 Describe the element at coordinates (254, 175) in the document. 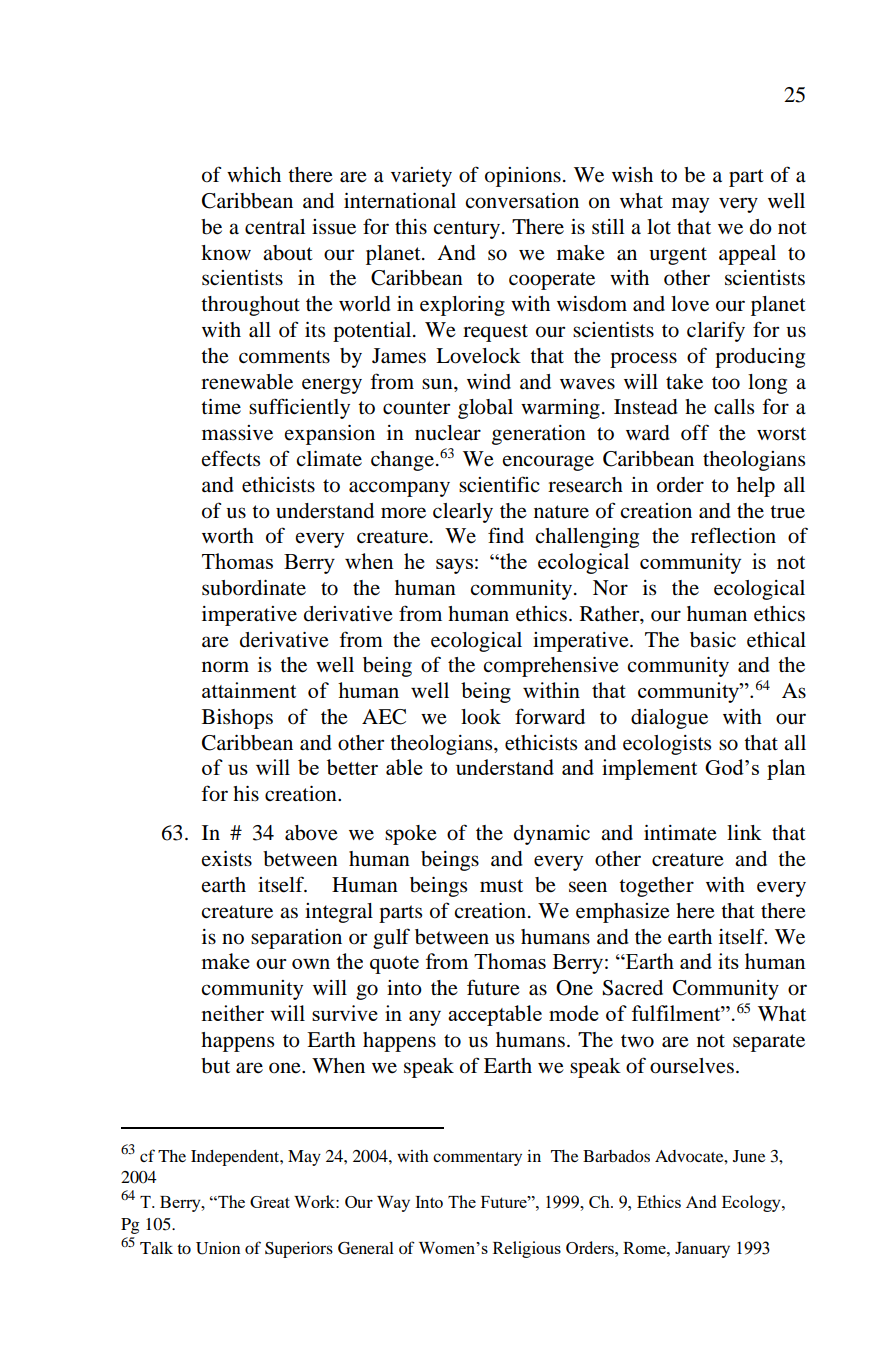

I see `which` at that location.
